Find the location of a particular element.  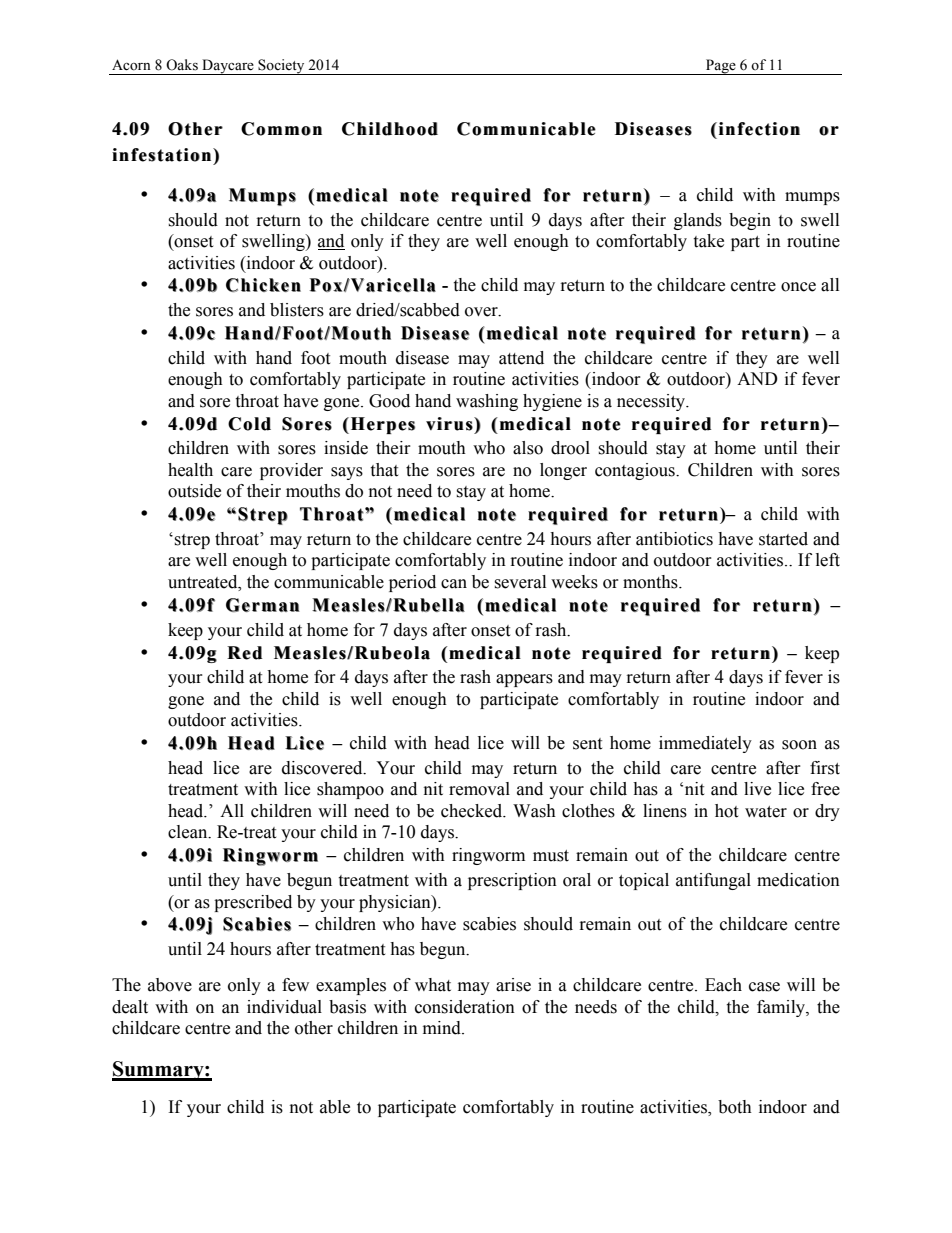

started is located at coordinates (783, 539).
